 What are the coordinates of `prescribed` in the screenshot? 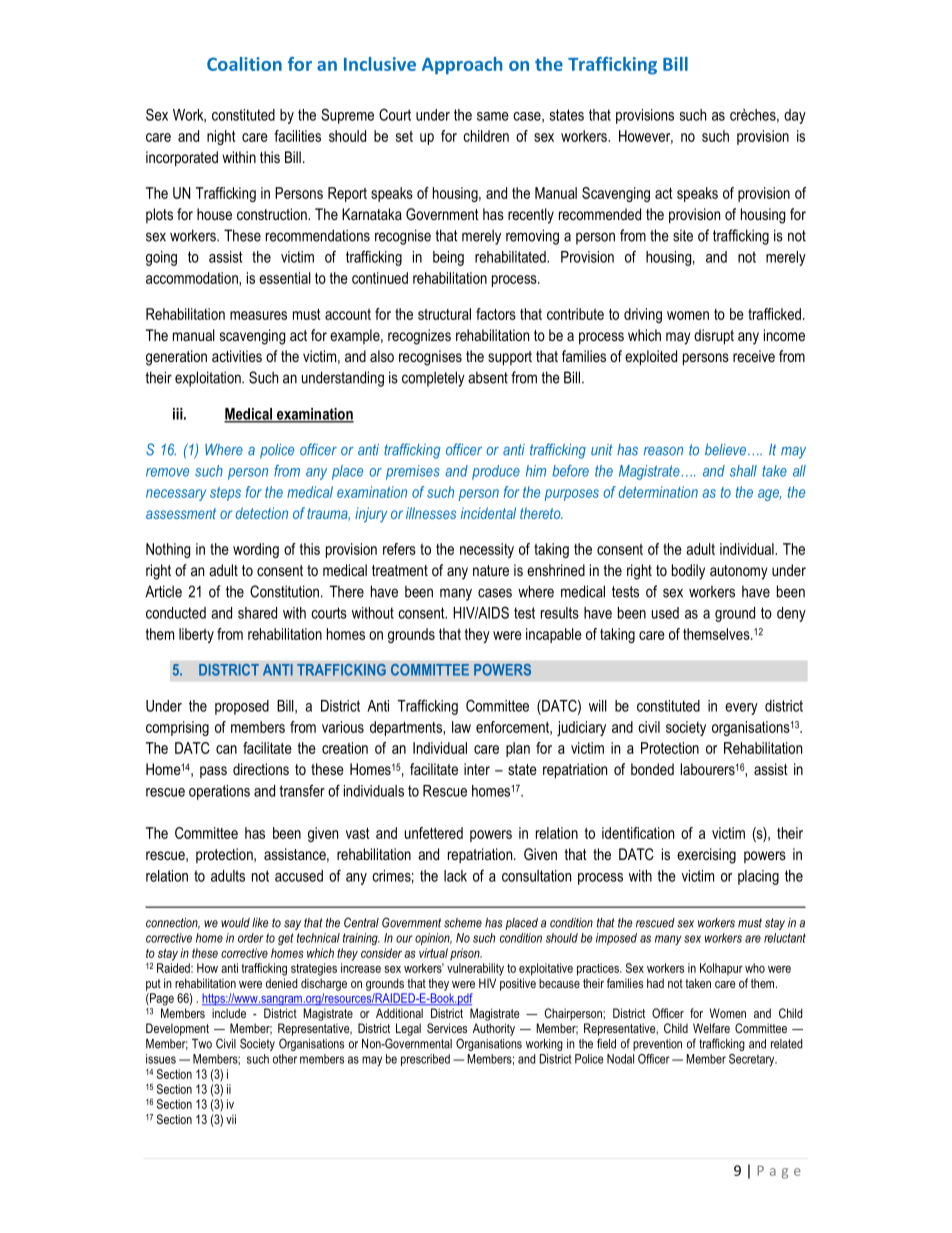 It's located at (425, 1060).
